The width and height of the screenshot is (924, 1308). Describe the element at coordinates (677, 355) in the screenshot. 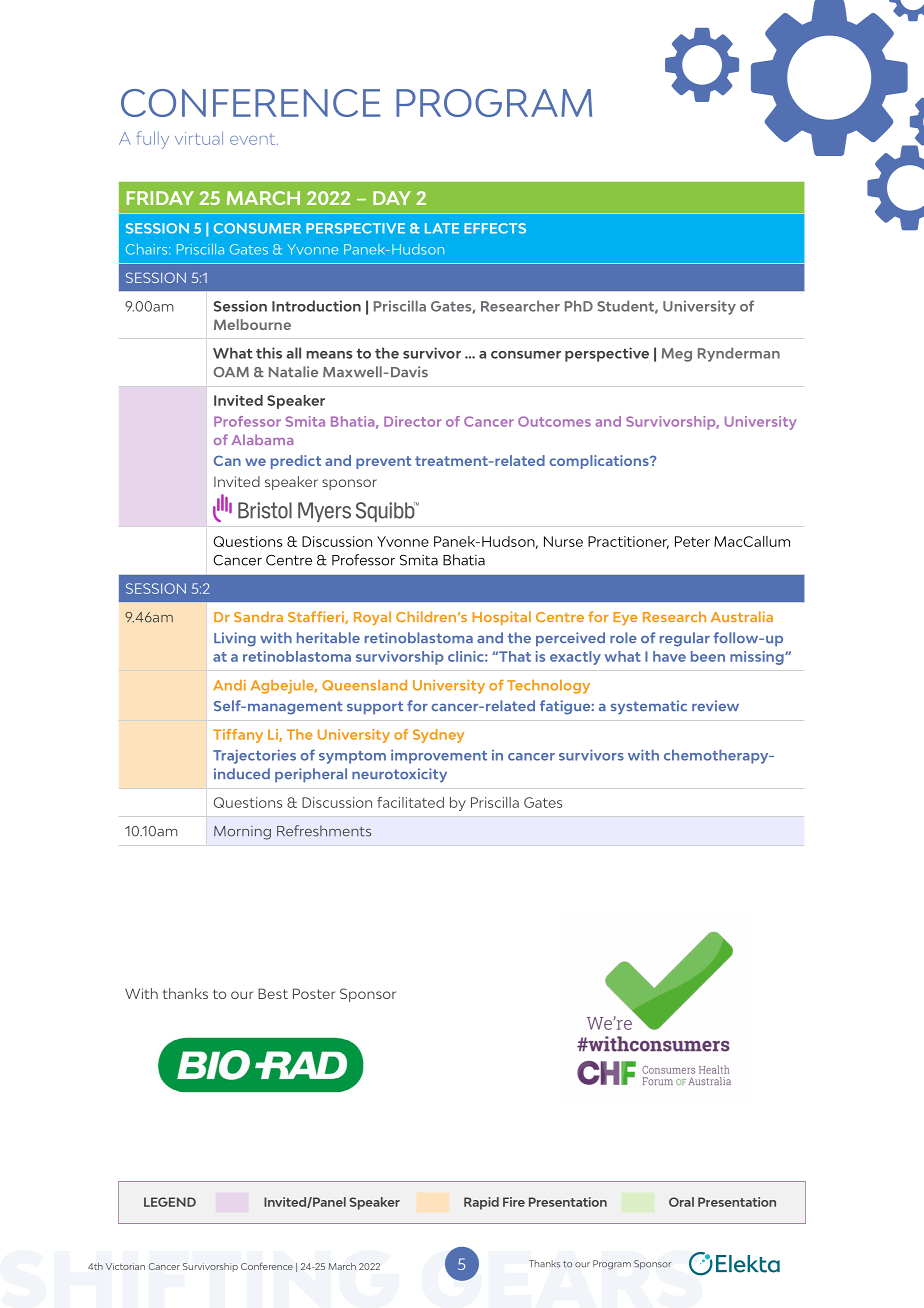

I see `Meg` at that location.
